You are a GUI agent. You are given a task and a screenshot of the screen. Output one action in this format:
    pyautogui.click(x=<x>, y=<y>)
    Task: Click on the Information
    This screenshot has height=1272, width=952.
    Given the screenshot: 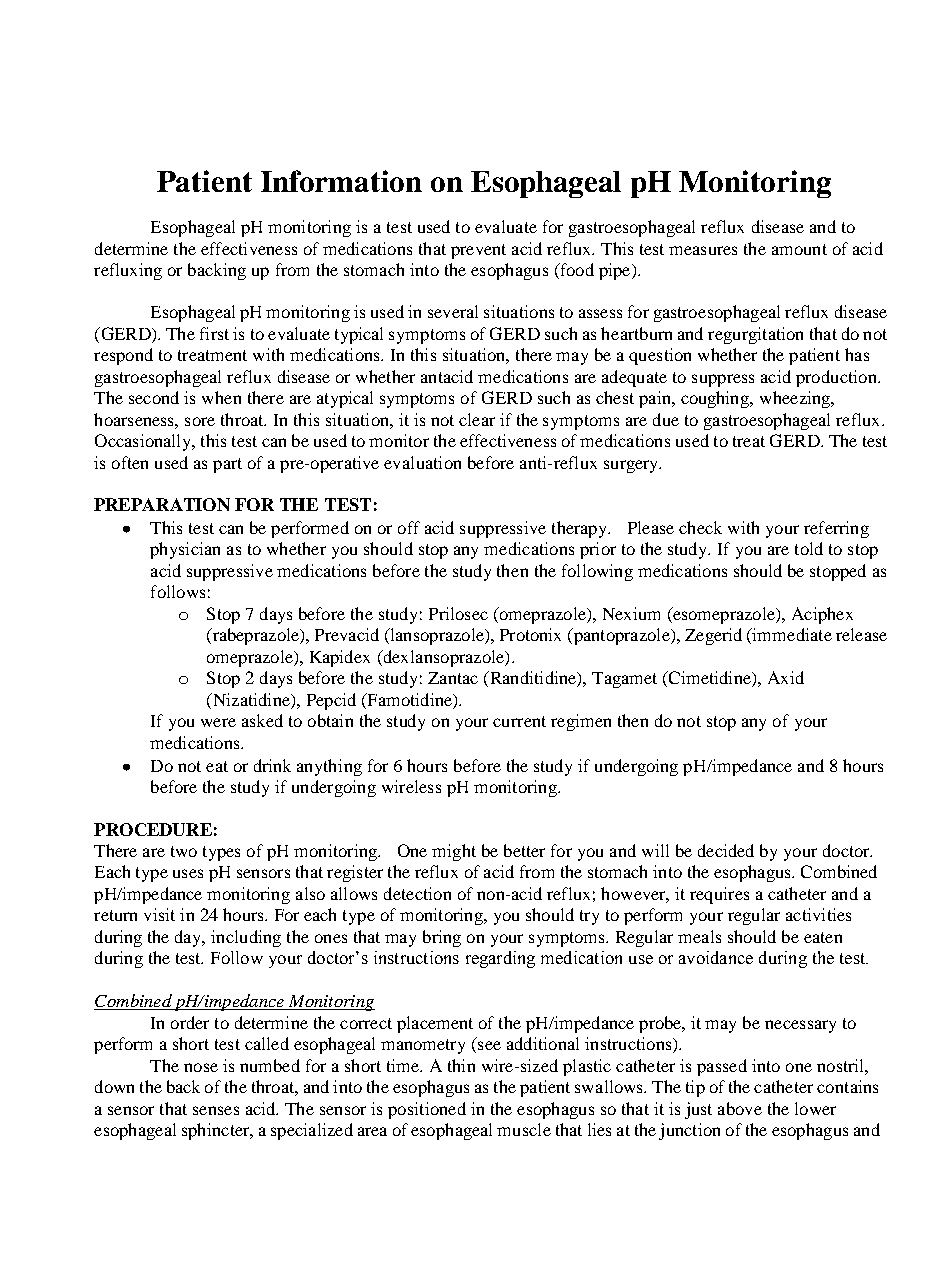 What is the action you would take?
    pyautogui.click(x=341, y=181)
